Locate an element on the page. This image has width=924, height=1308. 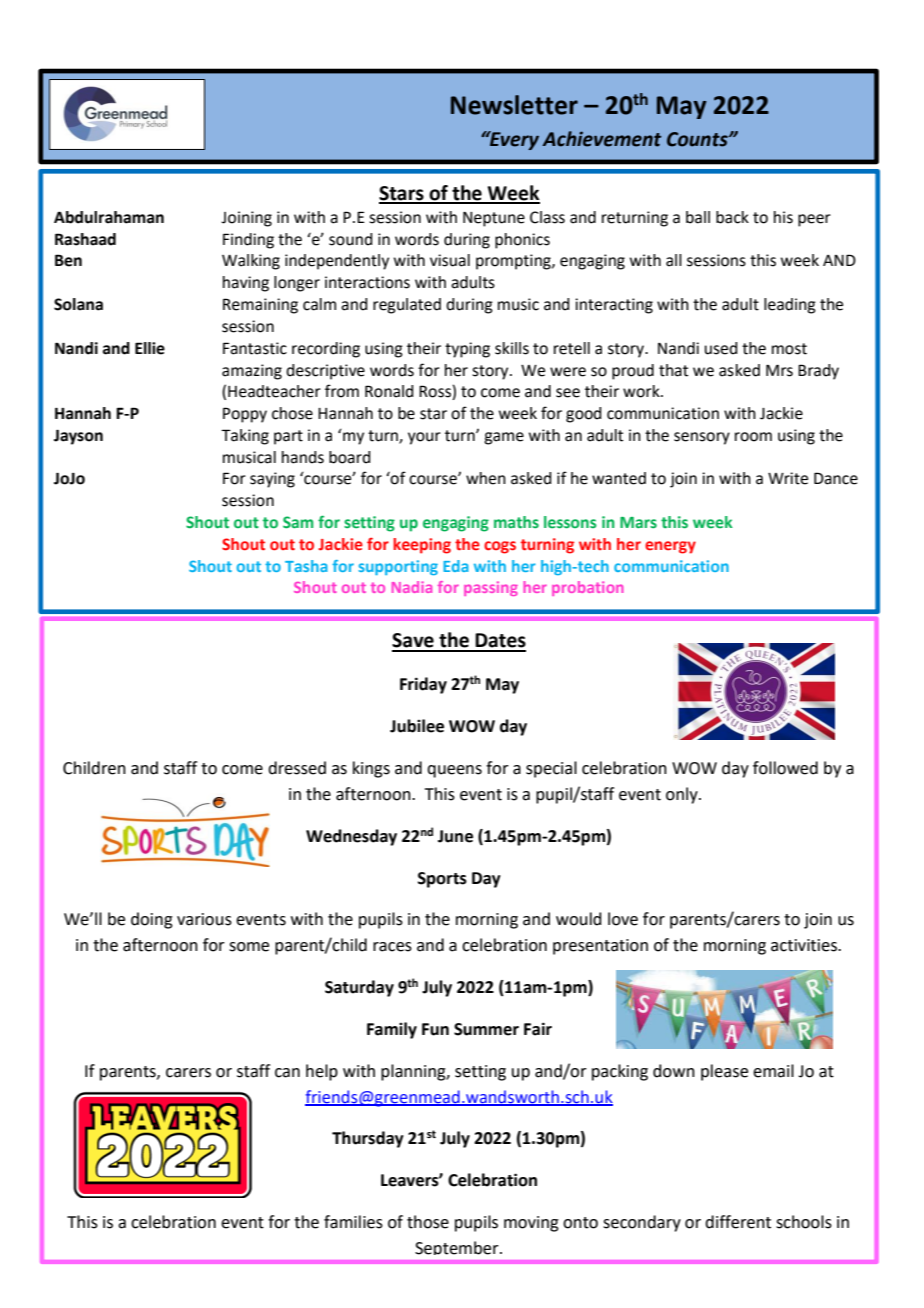
Newsletter is located at coordinates (514, 105).
